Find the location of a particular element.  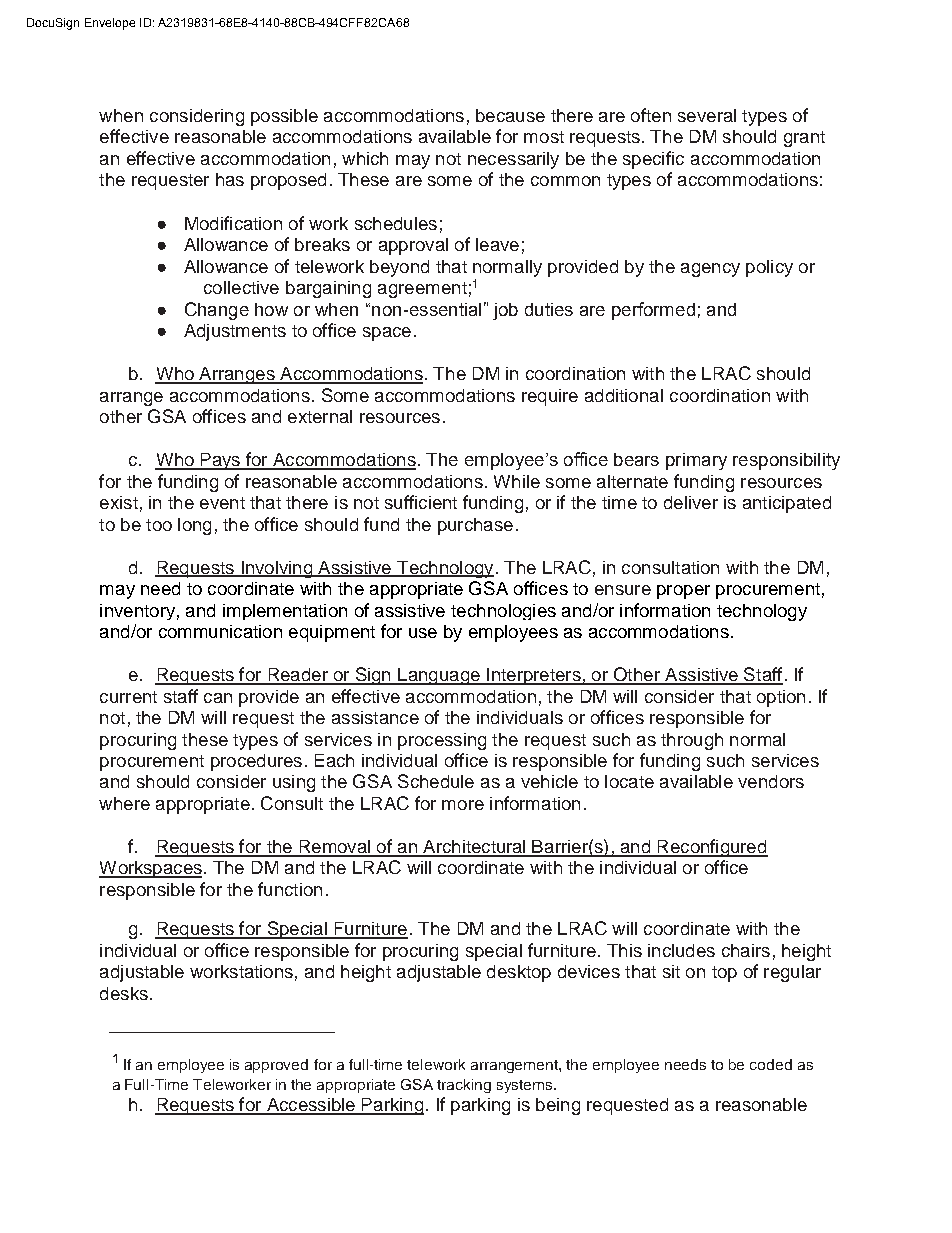

approved is located at coordinates (276, 1066).
